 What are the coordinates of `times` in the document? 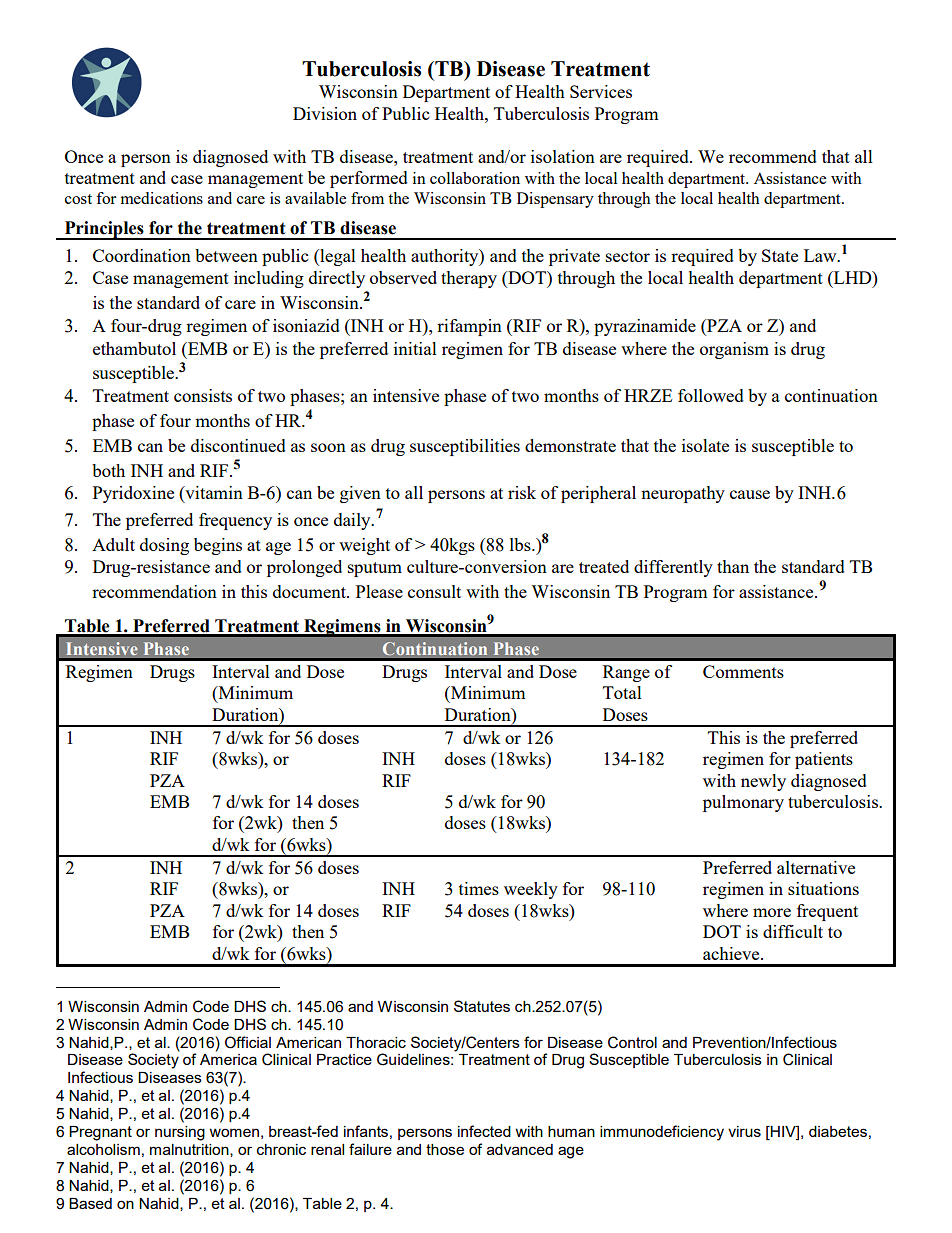 It's located at (479, 888).
